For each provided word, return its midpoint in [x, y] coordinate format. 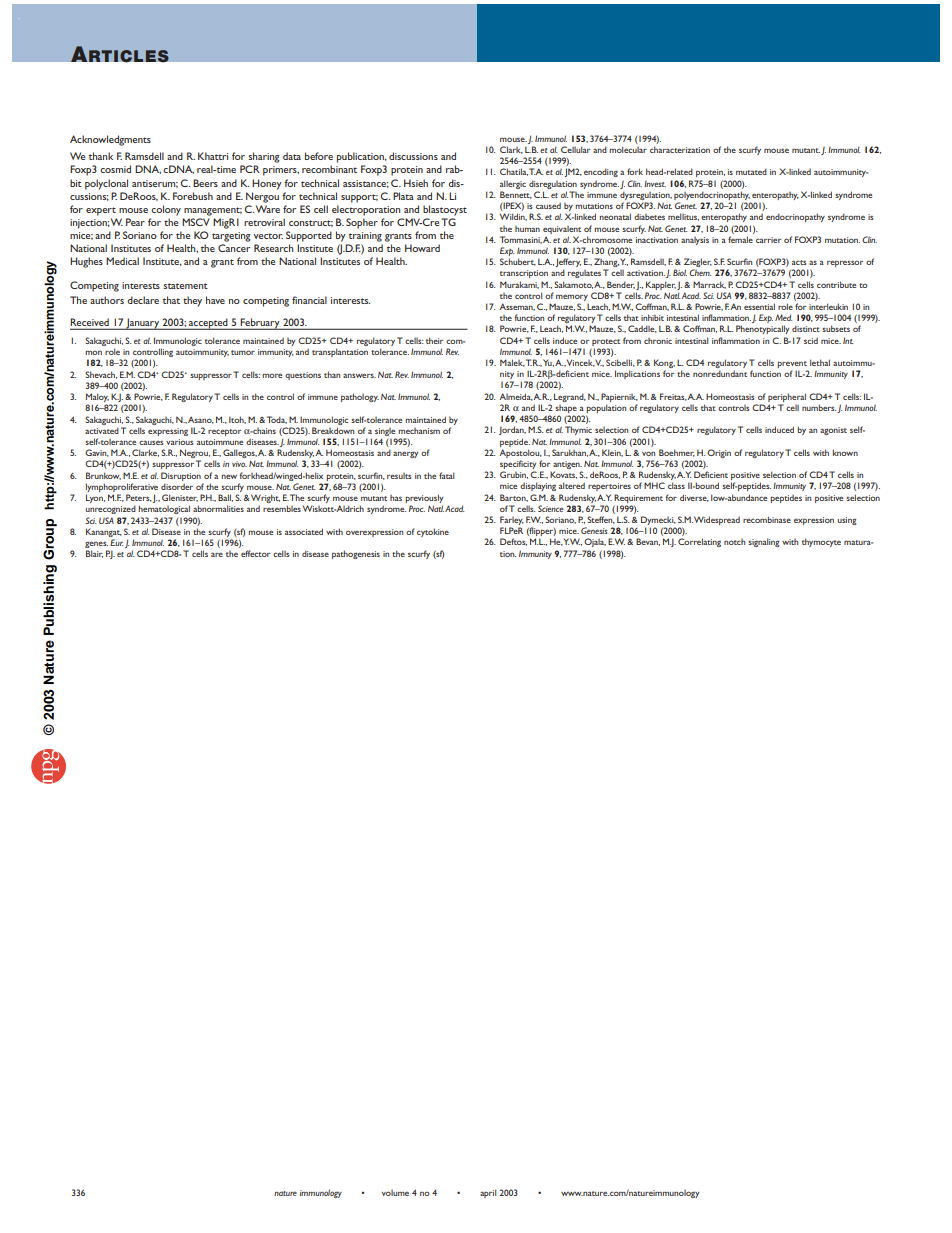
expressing [168, 432]
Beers [205, 183]
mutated [751, 171]
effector [256, 553]
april [488, 1193]
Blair [94, 554]
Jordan [512, 430]
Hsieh [416, 183]
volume [395, 1193]
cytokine [433, 532]
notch [734, 542]
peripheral [787, 397]
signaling [764, 542]
